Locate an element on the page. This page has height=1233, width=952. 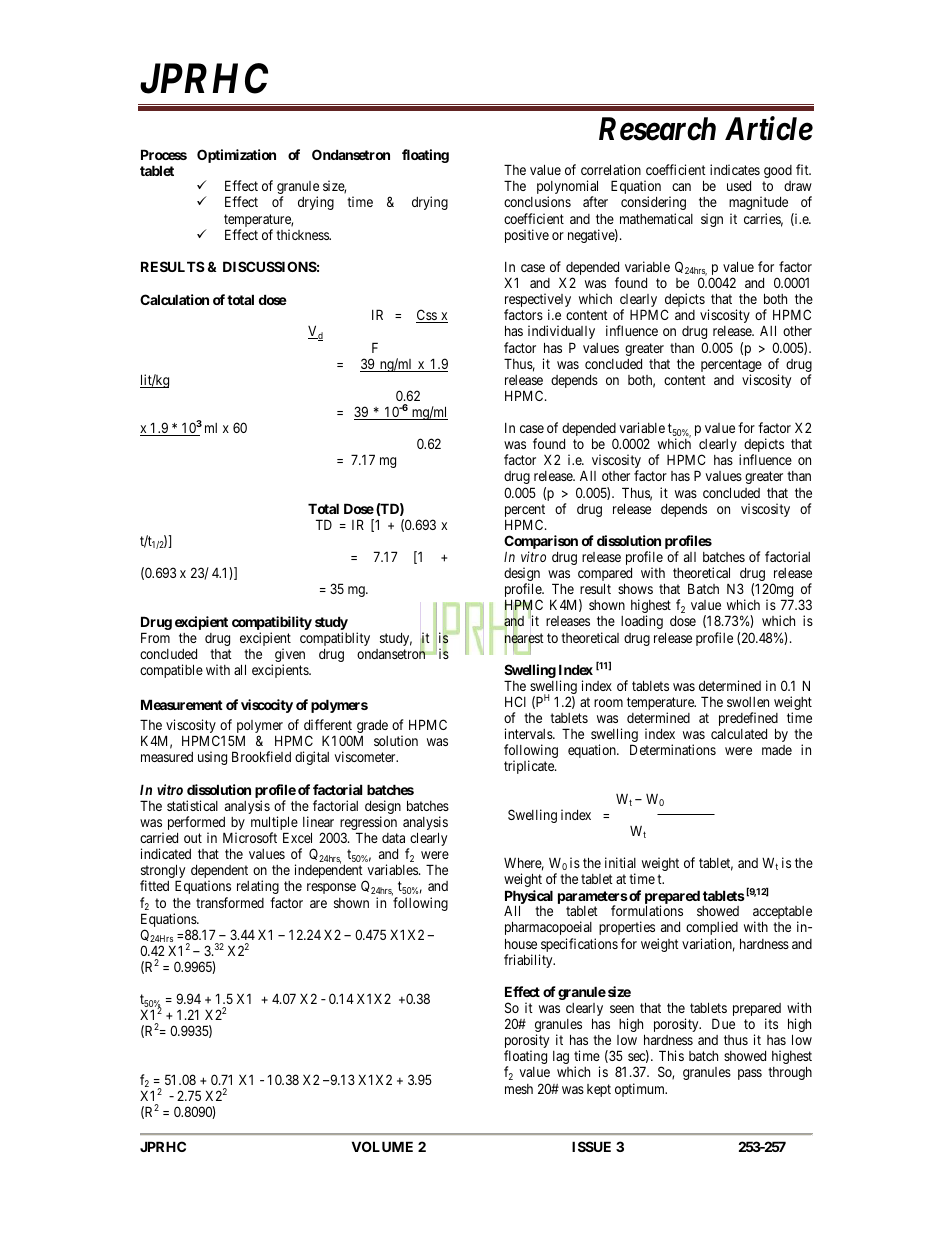
pass is located at coordinates (750, 1074).
